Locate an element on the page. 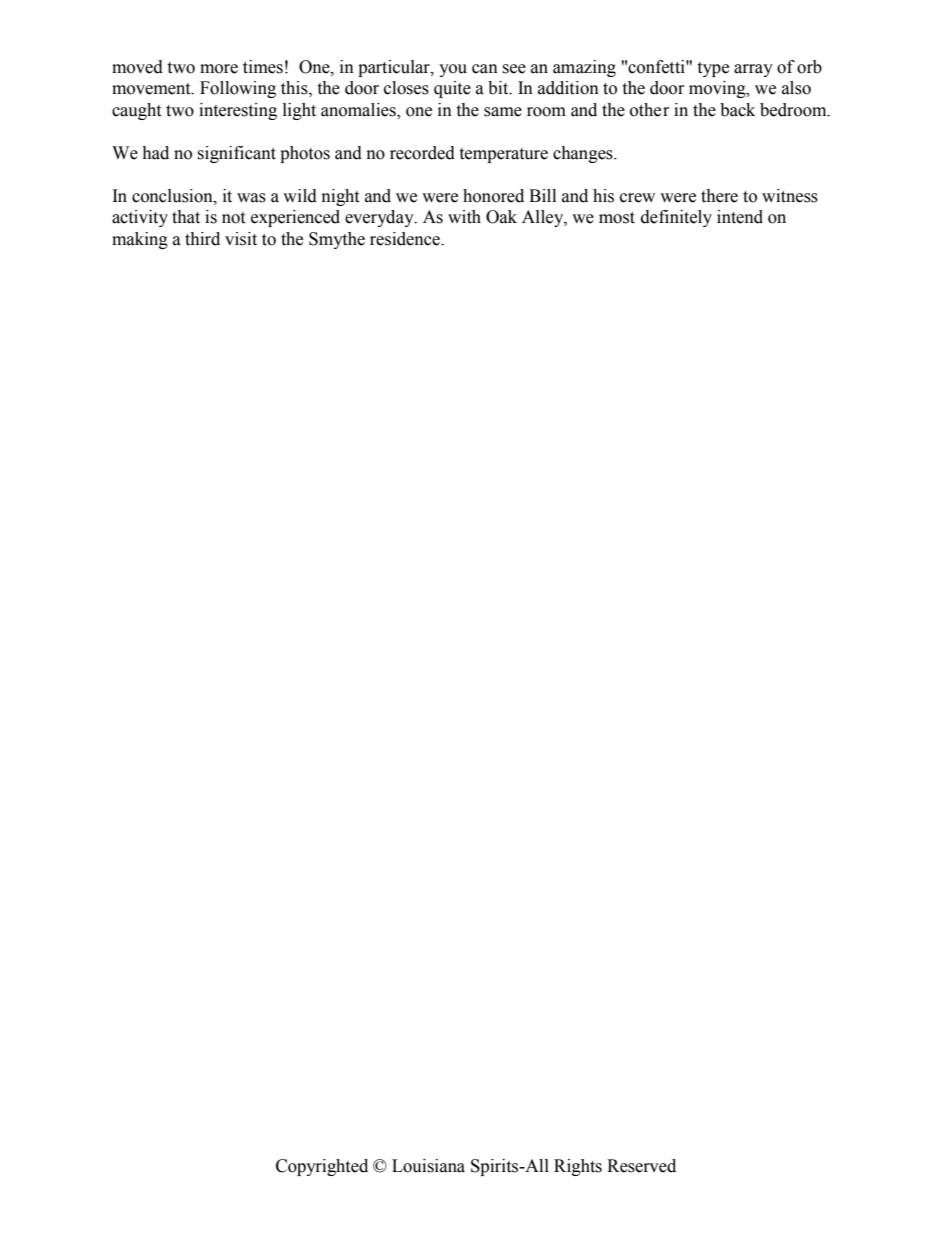 This document has width=952, height=1233. Following is located at coordinates (238, 89).
